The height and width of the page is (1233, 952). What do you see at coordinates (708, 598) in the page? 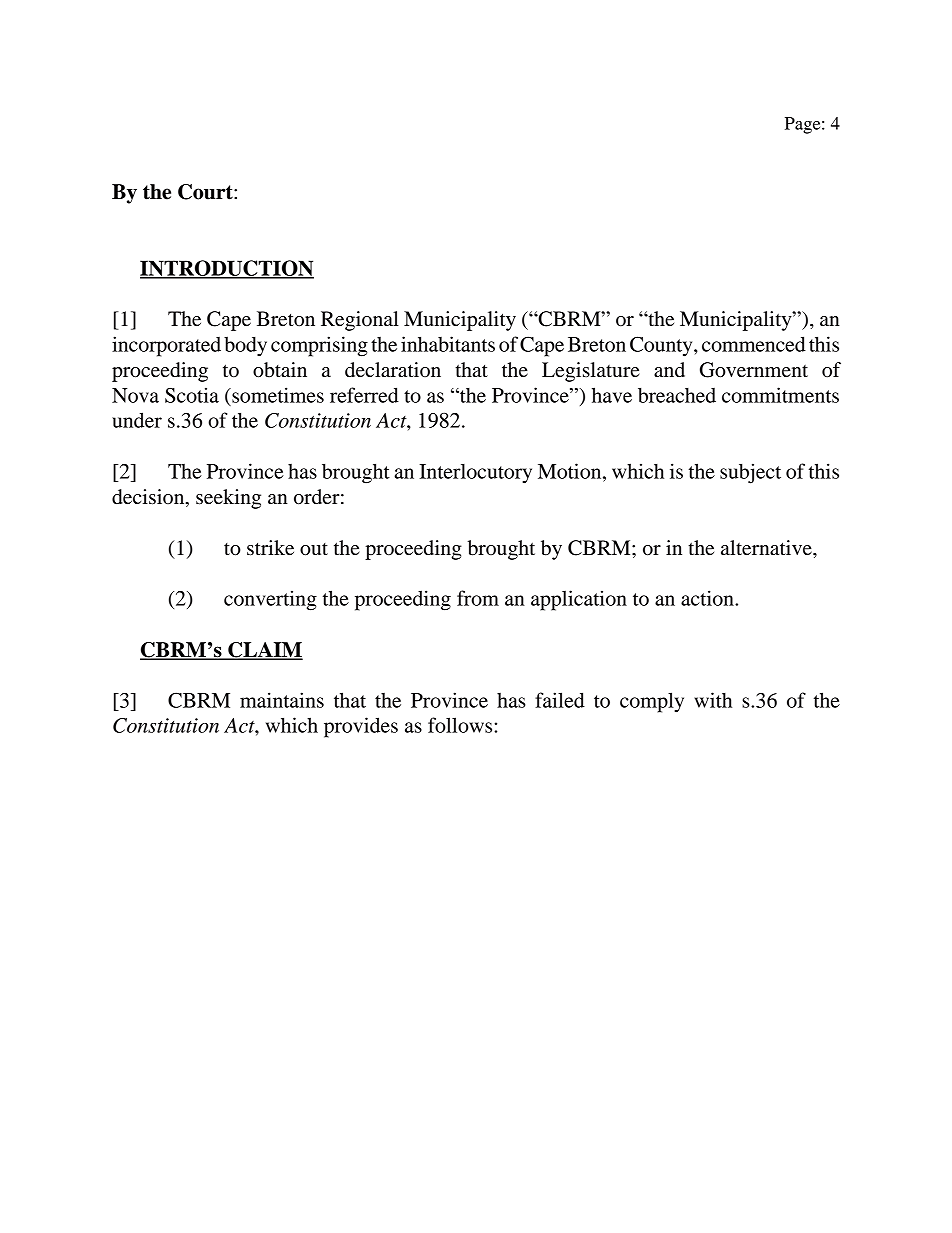
I see `action` at bounding box center [708, 598].
